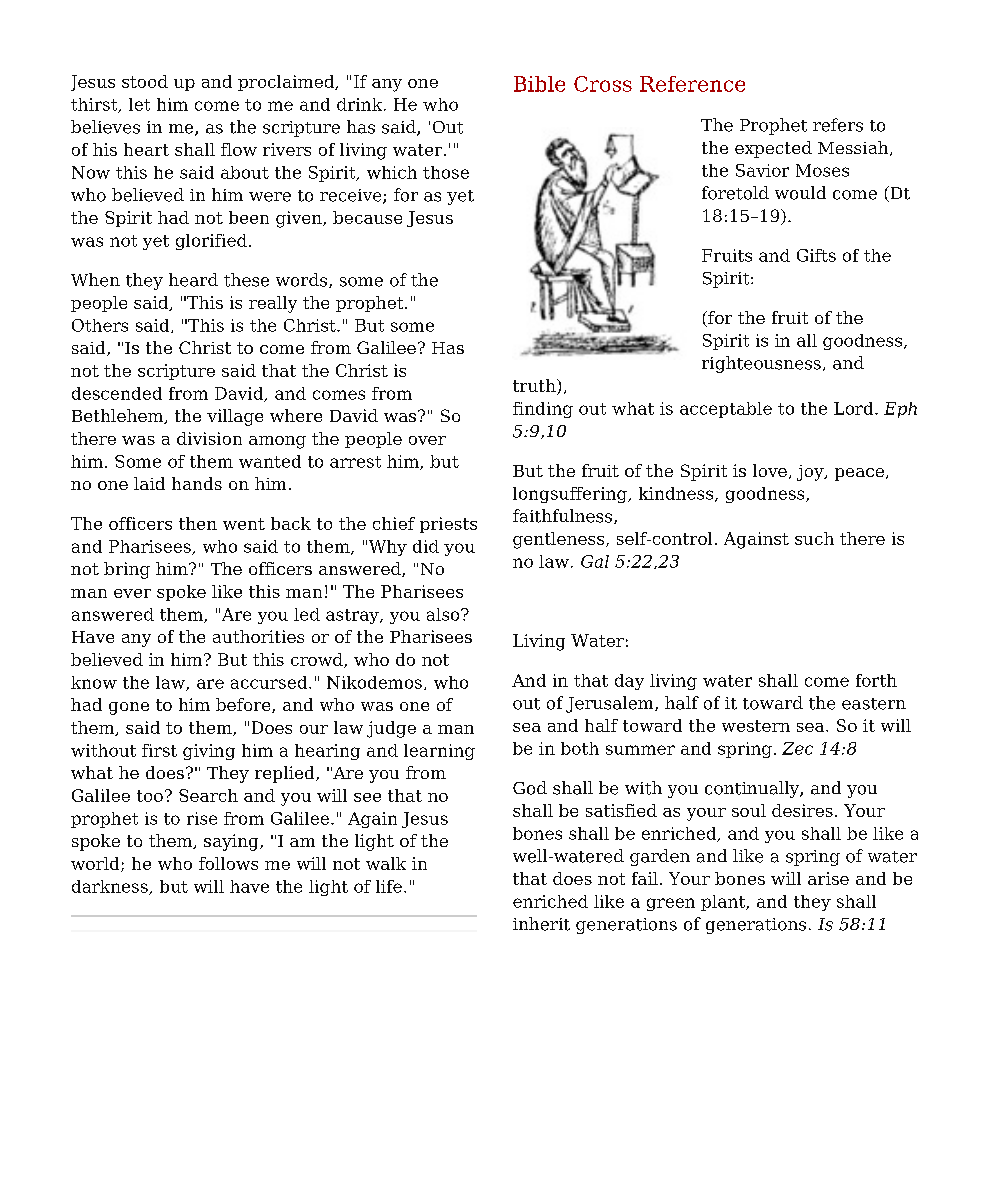 The image size is (991, 1204). What do you see at coordinates (448, 525) in the image?
I see `priests` at bounding box center [448, 525].
